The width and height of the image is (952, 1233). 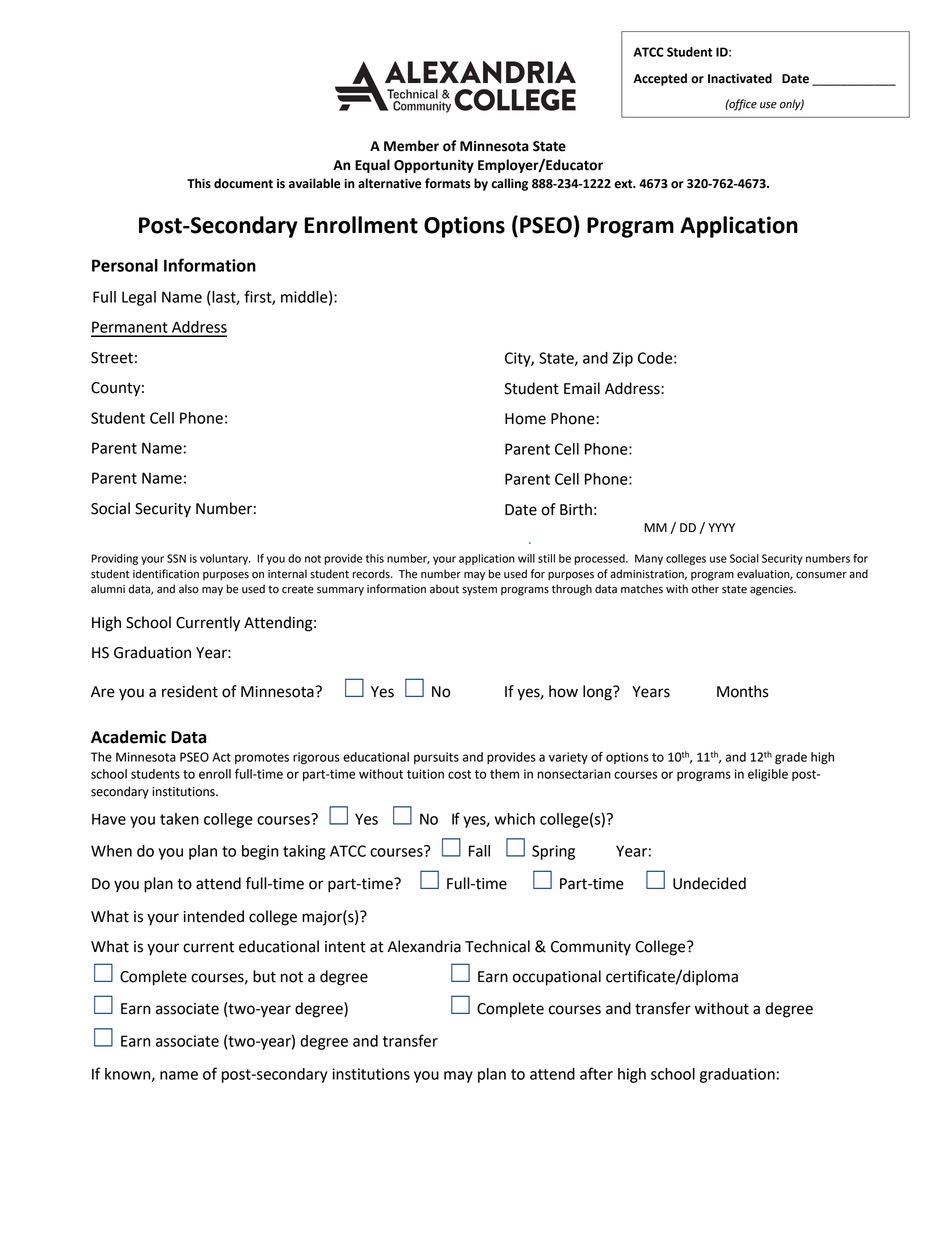 What do you see at coordinates (179, 819) in the image?
I see `taken` at bounding box center [179, 819].
